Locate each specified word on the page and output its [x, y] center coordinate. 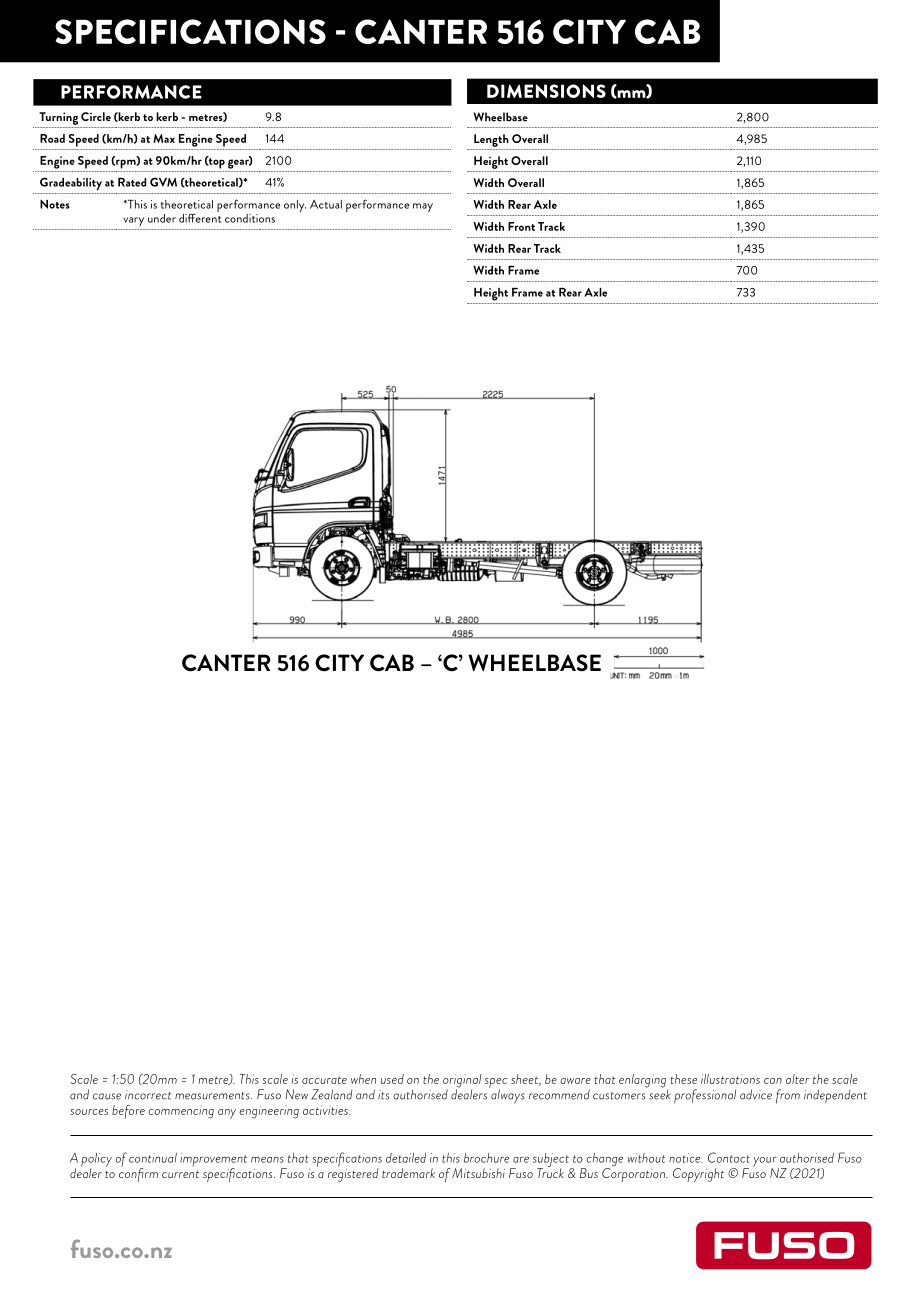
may [423, 207]
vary [133, 221]
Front [521, 226]
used [392, 1079]
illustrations [730, 1079]
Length [491, 140]
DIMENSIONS [546, 91]
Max [164, 138]
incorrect [148, 1095]
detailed [406, 1158]
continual [153, 1158]
